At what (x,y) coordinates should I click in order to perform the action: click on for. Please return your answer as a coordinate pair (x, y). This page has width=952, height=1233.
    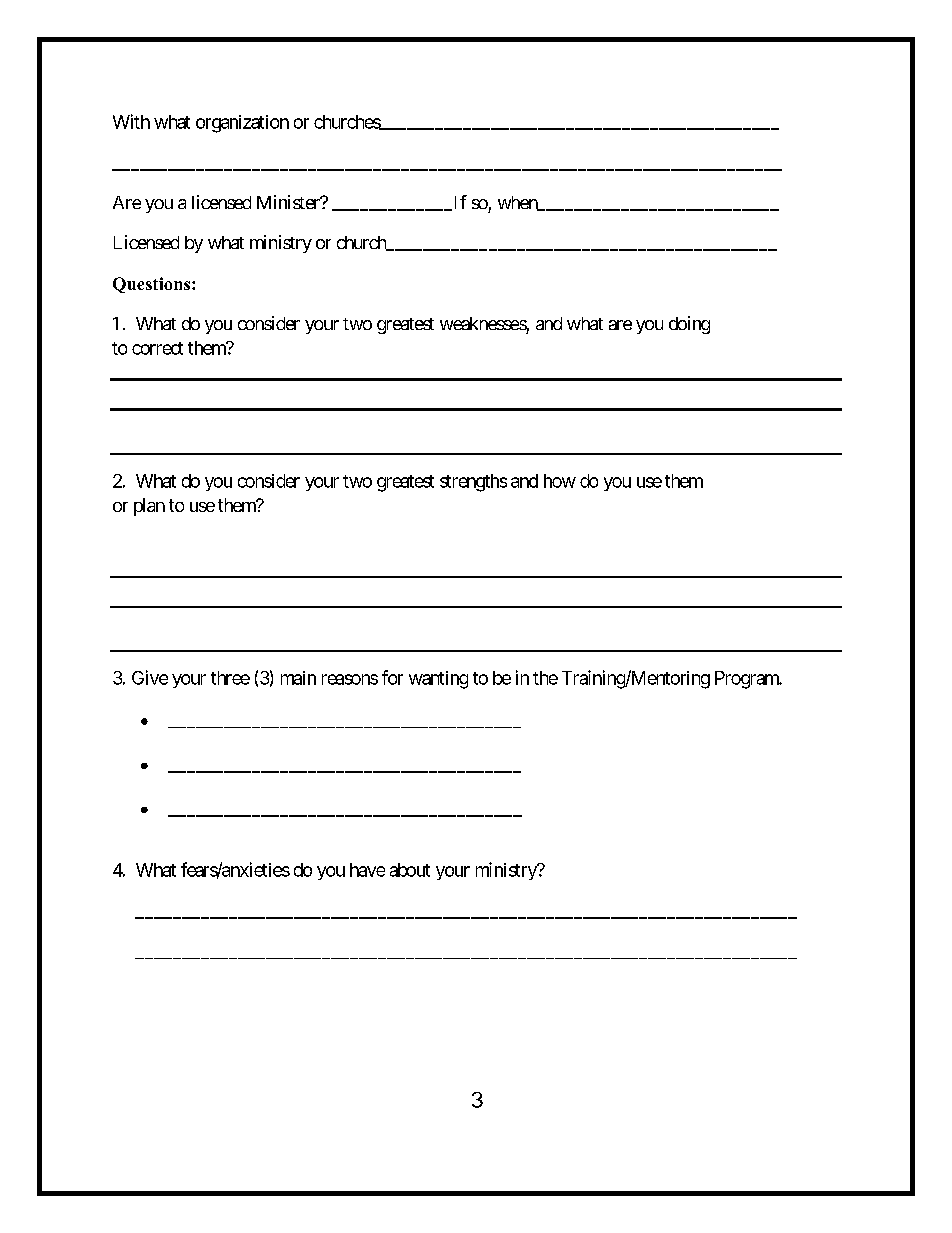
    Looking at the image, I should click on (392, 677).
